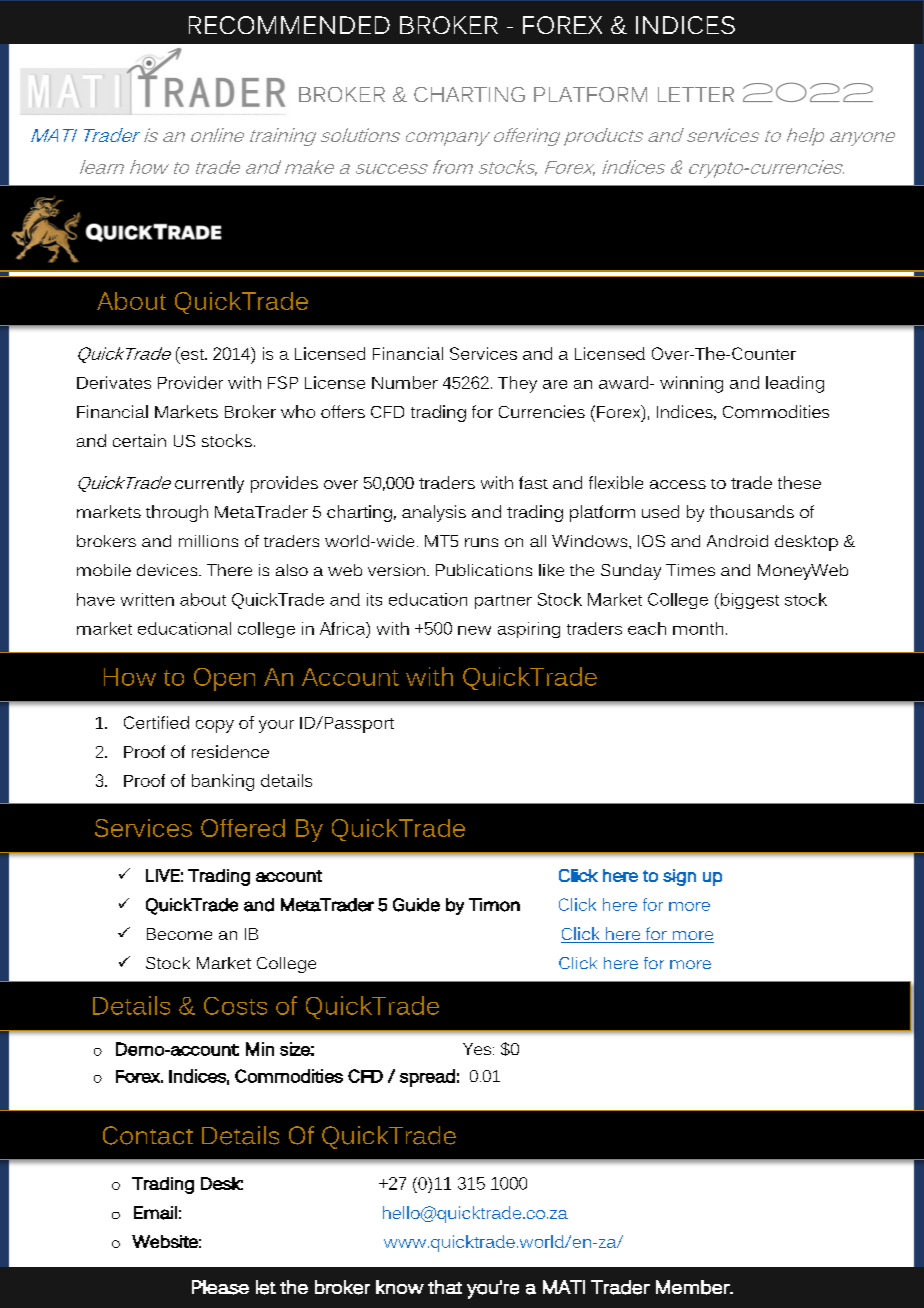 Image resolution: width=924 pixels, height=1308 pixels. Describe the element at coordinates (190, 382) in the page. I see `Provider` at that location.
